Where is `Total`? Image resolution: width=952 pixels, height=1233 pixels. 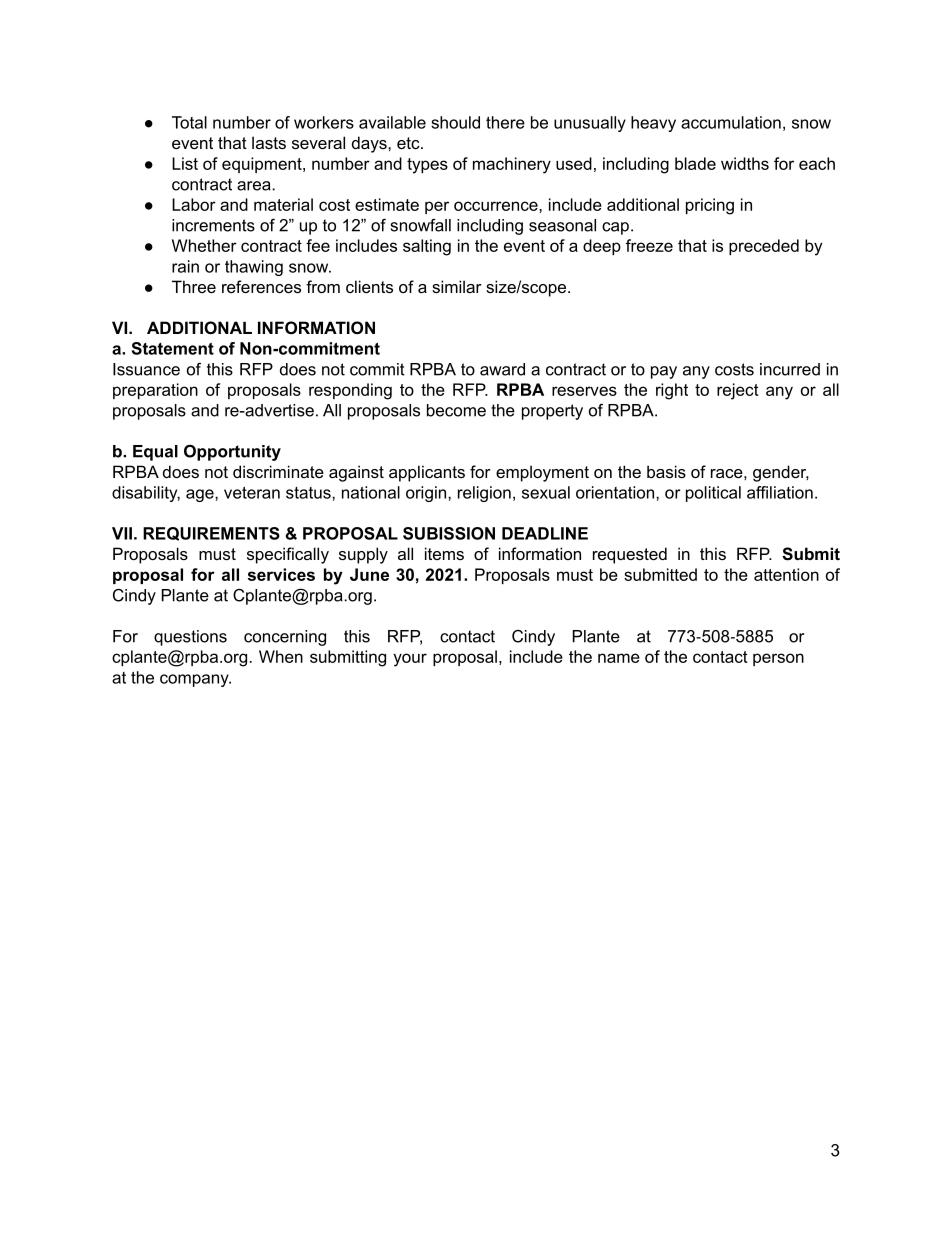
Total is located at coordinates (189, 122).
